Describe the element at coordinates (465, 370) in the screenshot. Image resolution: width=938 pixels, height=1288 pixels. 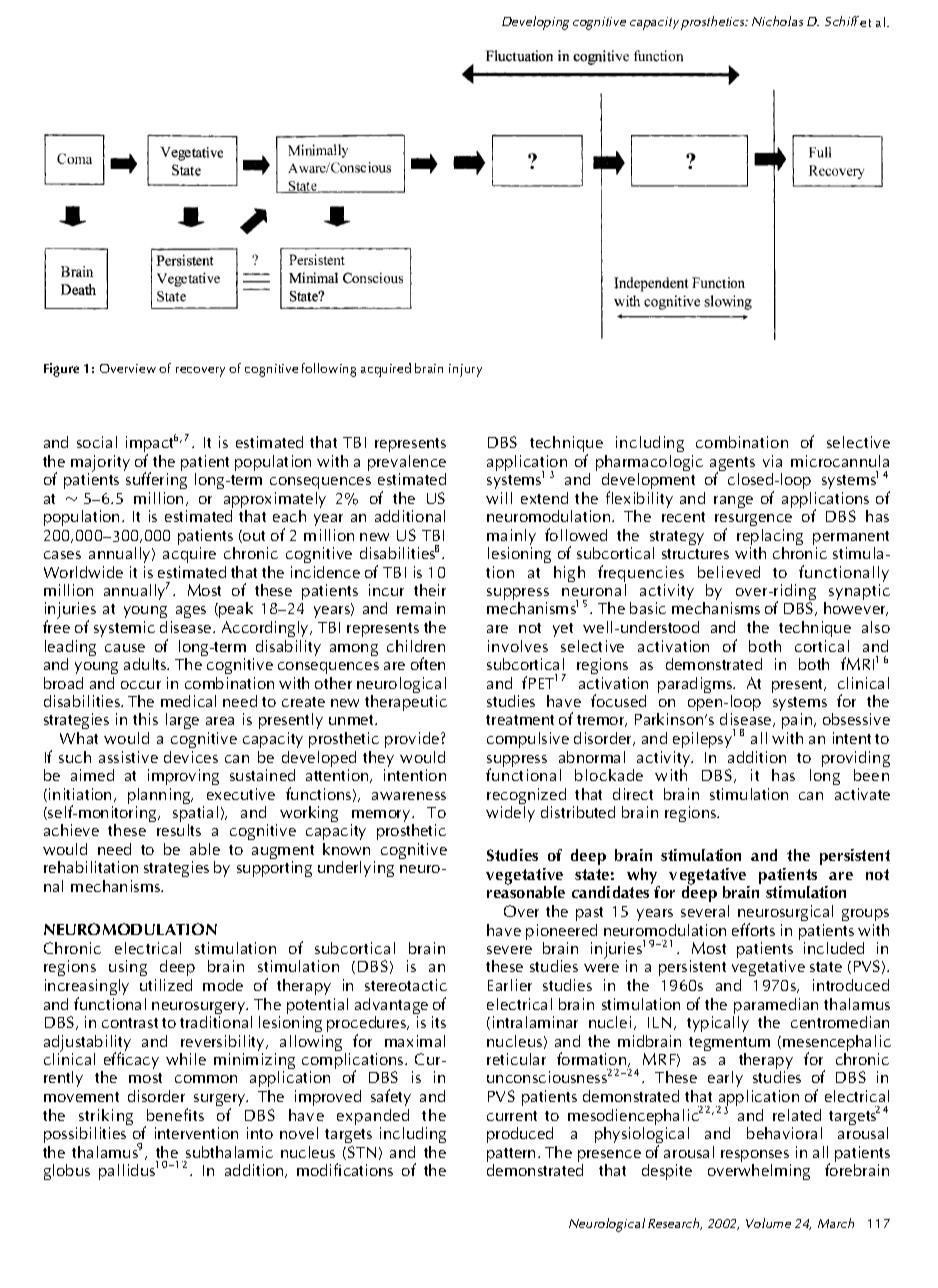
I see `injury` at that location.
